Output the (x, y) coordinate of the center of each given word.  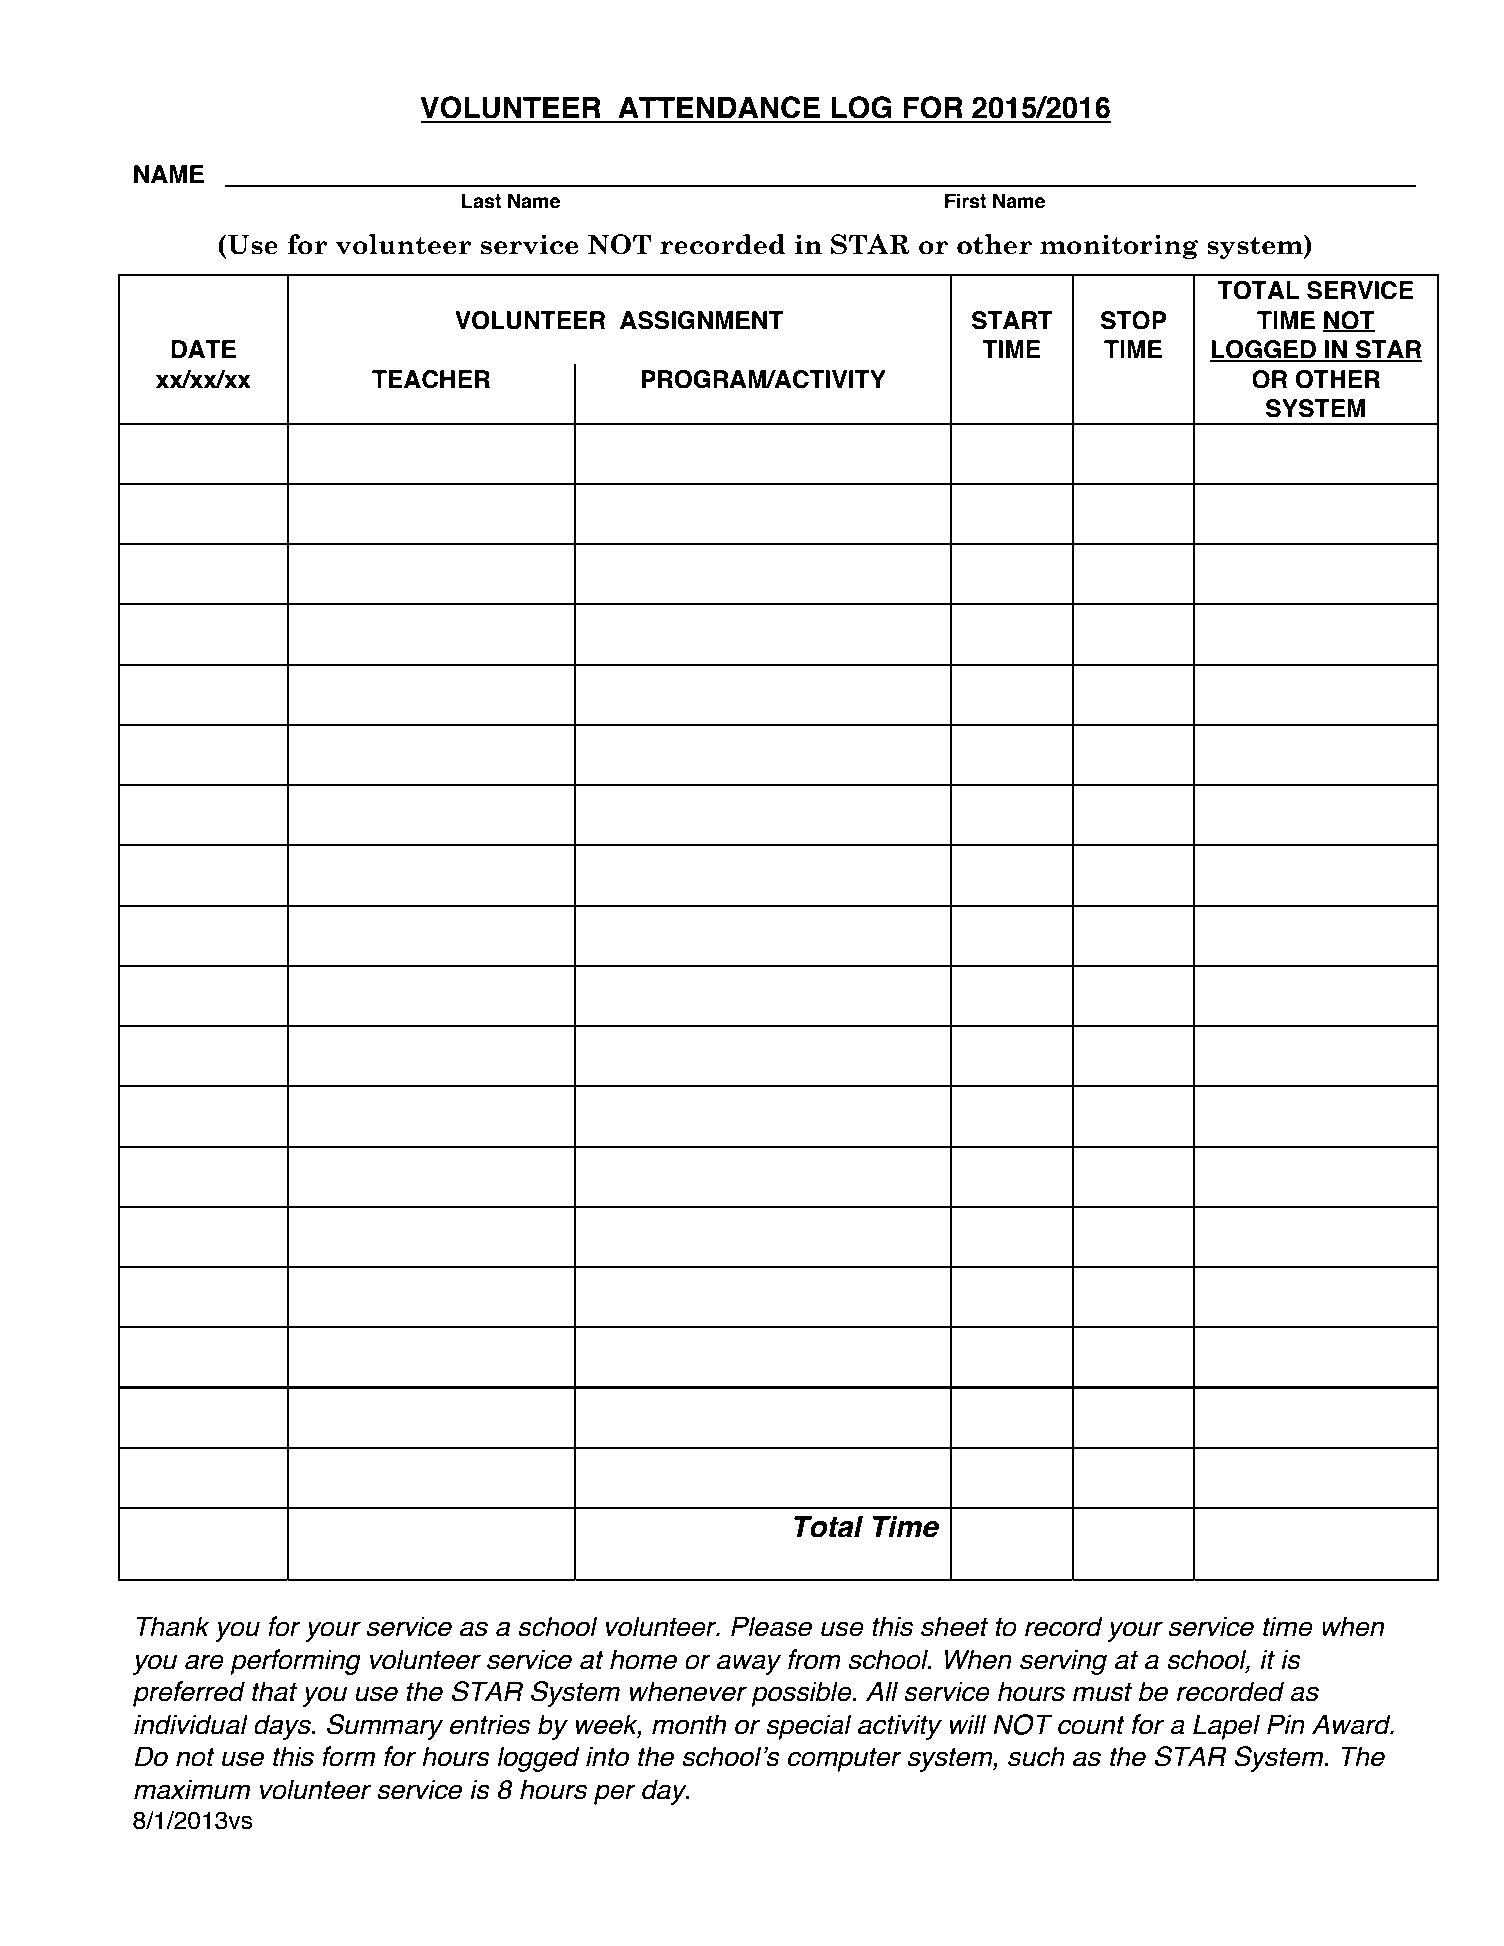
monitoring (1119, 246)
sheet (954, 1626)
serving (1063, 1662)
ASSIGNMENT (702, 320)
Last (481, 201)
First (965, 201)
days (283, 1727)
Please (771, 1626)
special (809, 1727)
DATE (203, 349)
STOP (1134, 320)
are (204, 1662)
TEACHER (431, 379)
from (814, 1659)
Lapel (1226, 1727)
